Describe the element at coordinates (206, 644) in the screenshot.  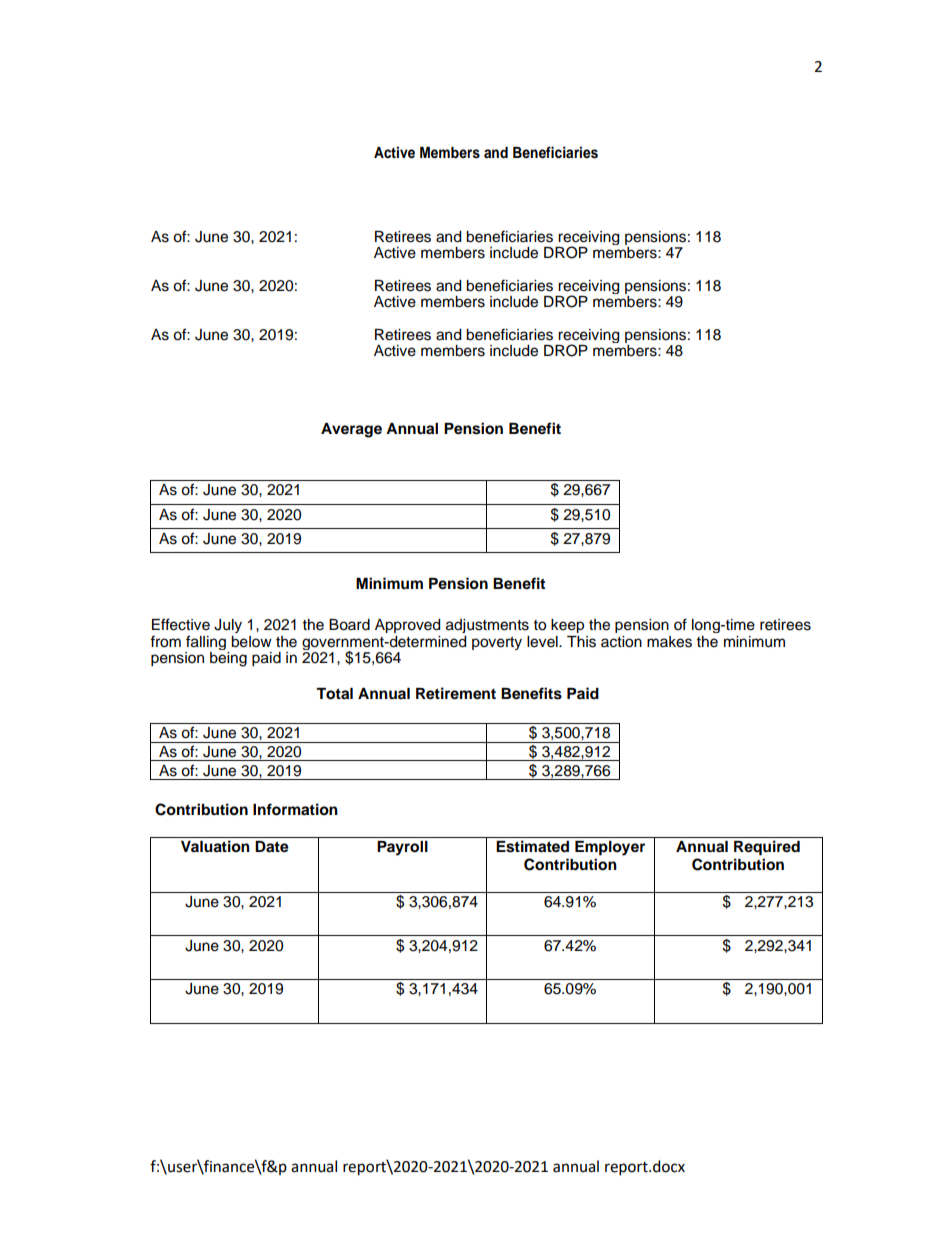
I see `falling` at that location.
